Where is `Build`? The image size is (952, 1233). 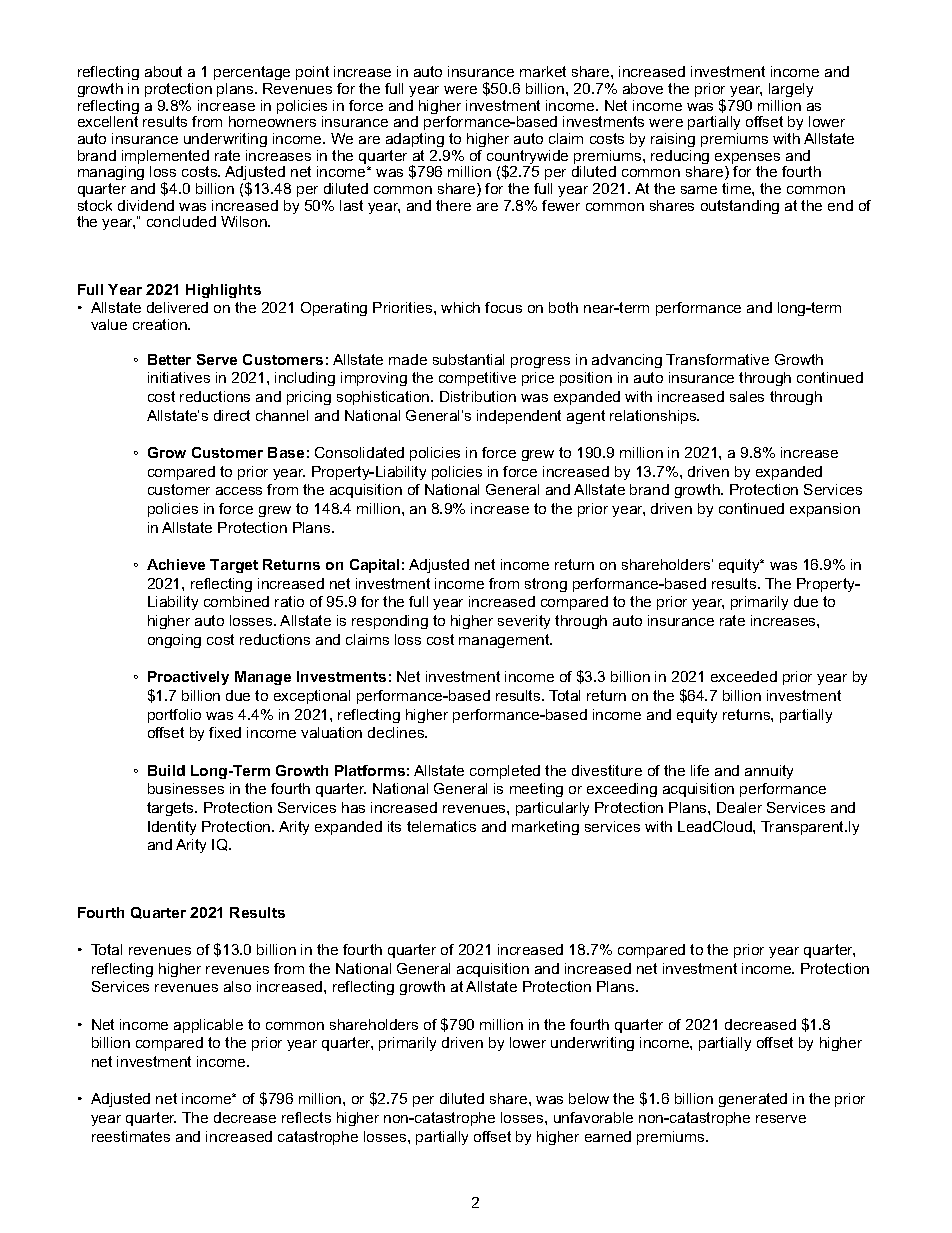
Build is located at coordinates (166, 770).
